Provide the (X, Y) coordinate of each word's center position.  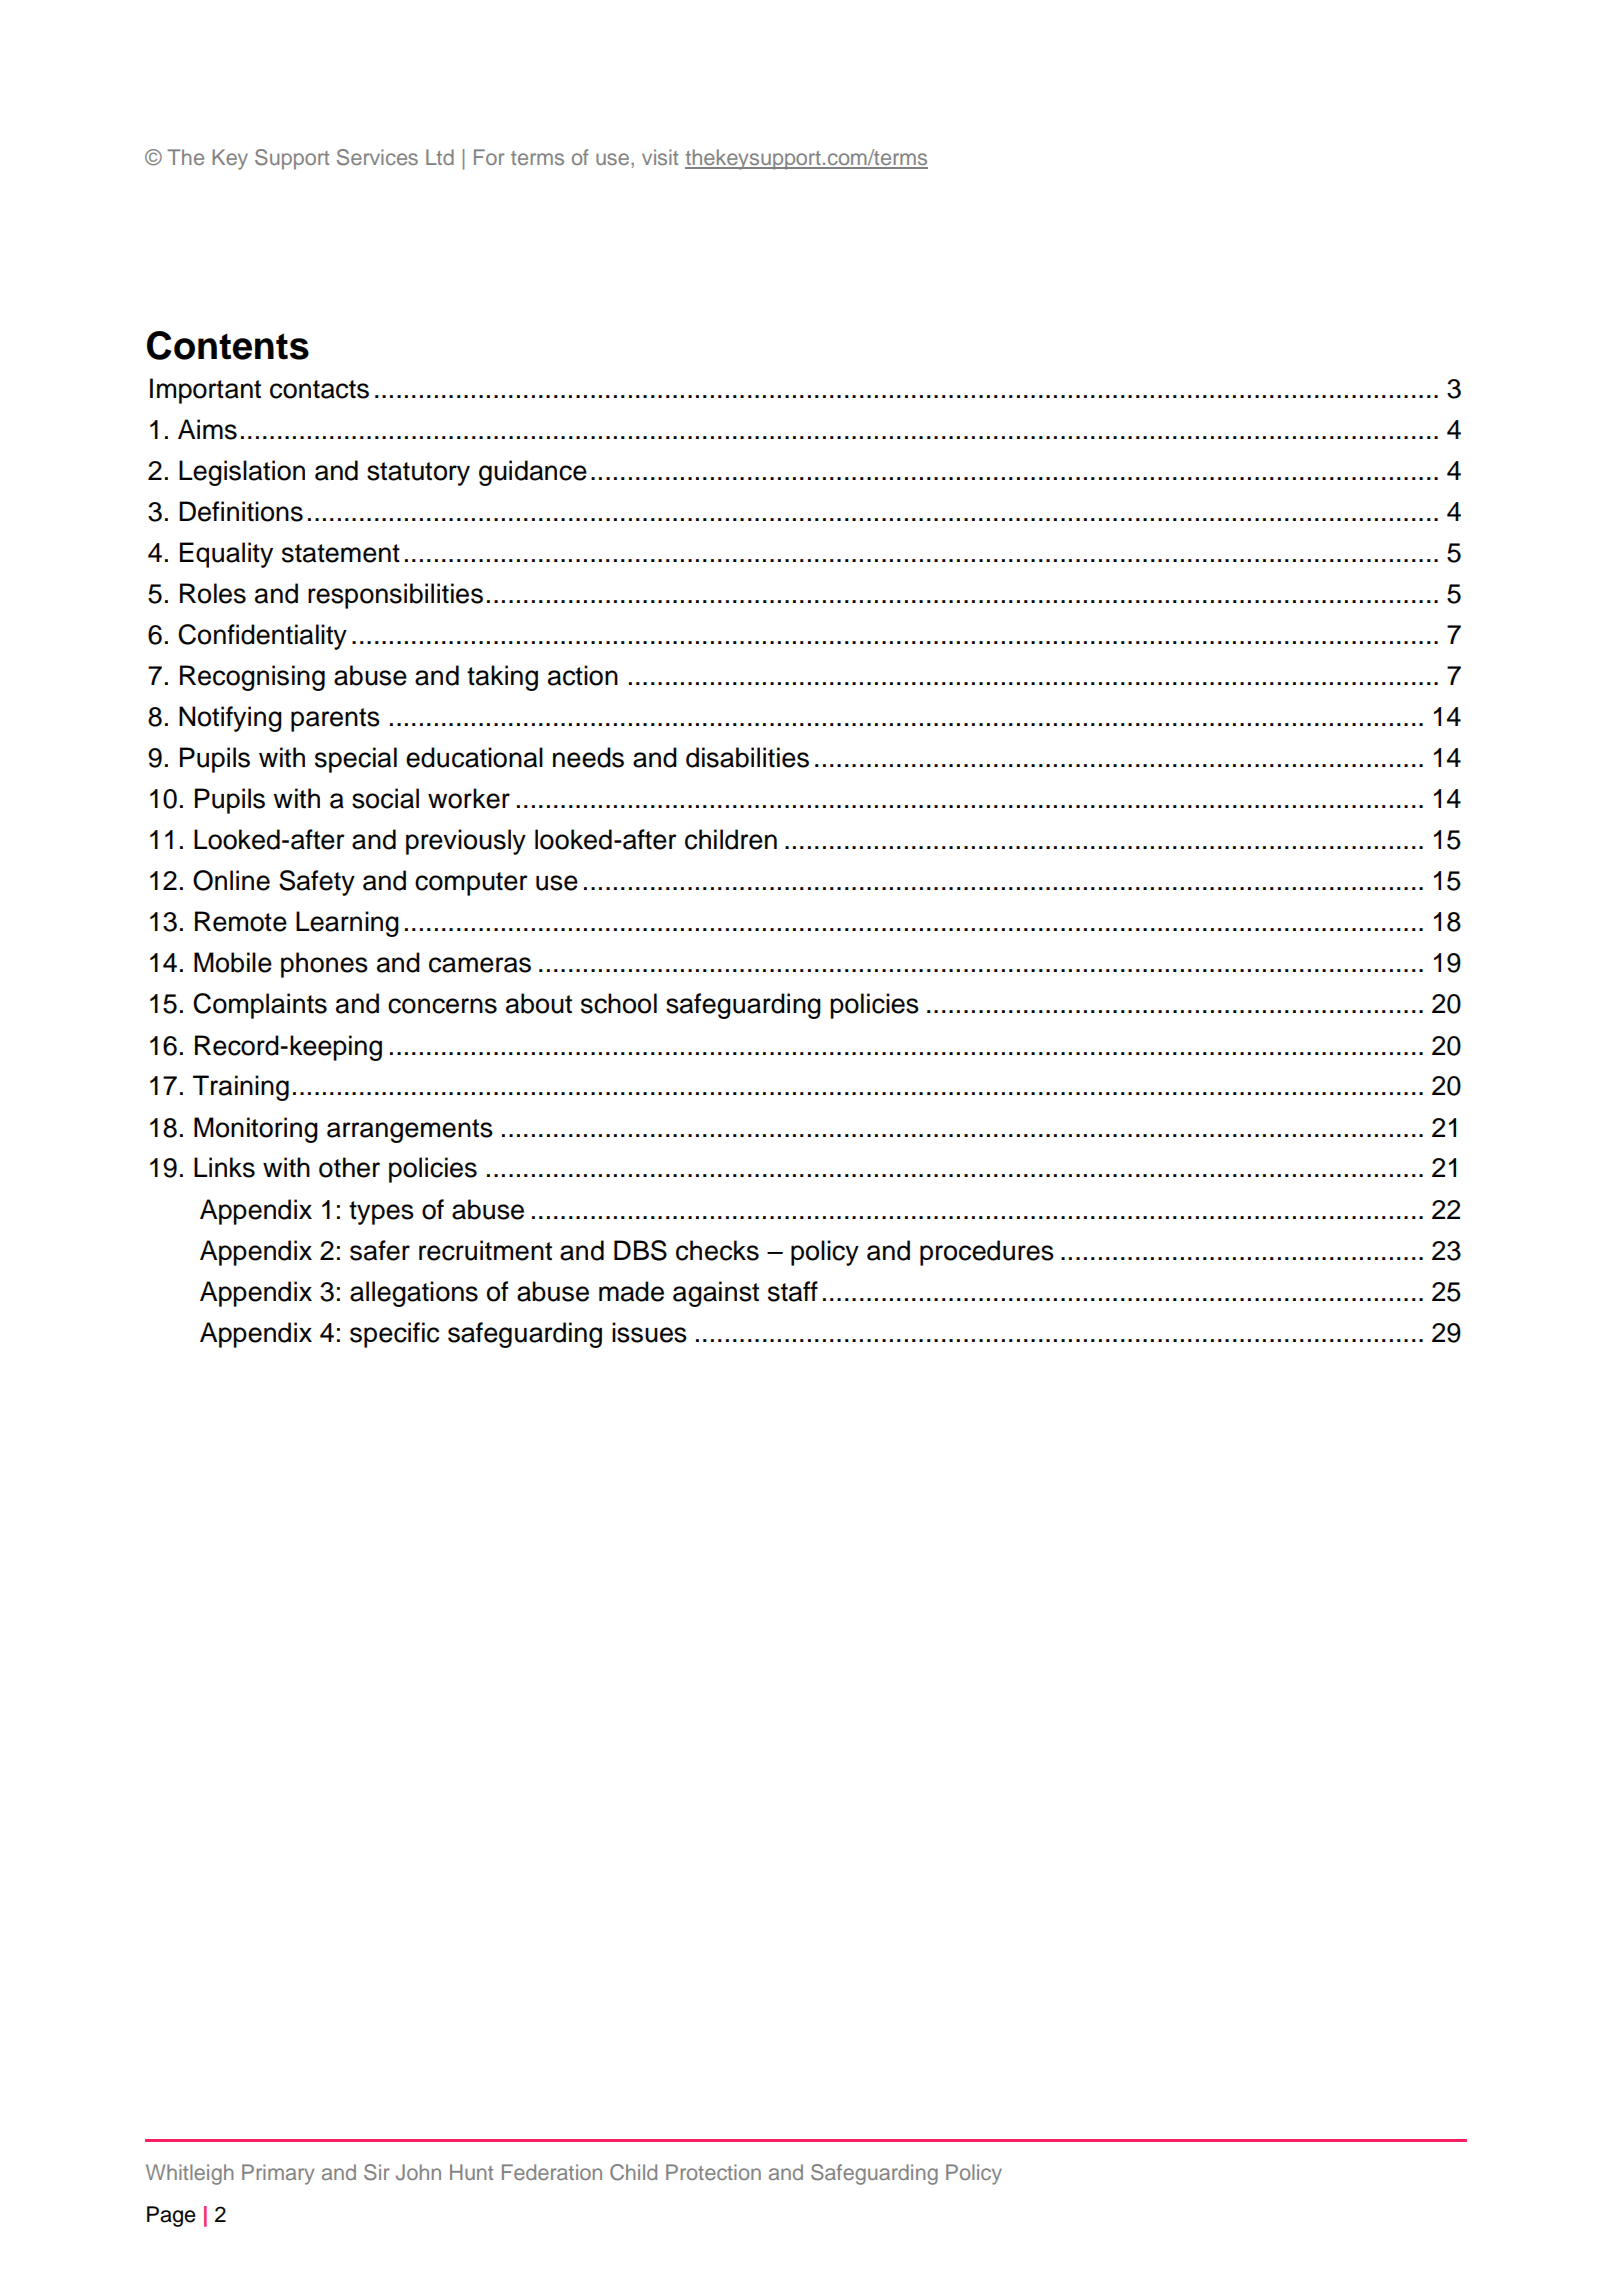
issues (649, 1332)
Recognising (252, 678)
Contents (228, 345)
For (489, 157)
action (583, 675)
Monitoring (256, 1130)
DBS (640, 1250)
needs (588, 757)
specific (394, 1335)
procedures (987, 1253)
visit (660, 157)
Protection (713, 2172)
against (716, 1294)
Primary (278, 2174)
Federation (552, 2172)
